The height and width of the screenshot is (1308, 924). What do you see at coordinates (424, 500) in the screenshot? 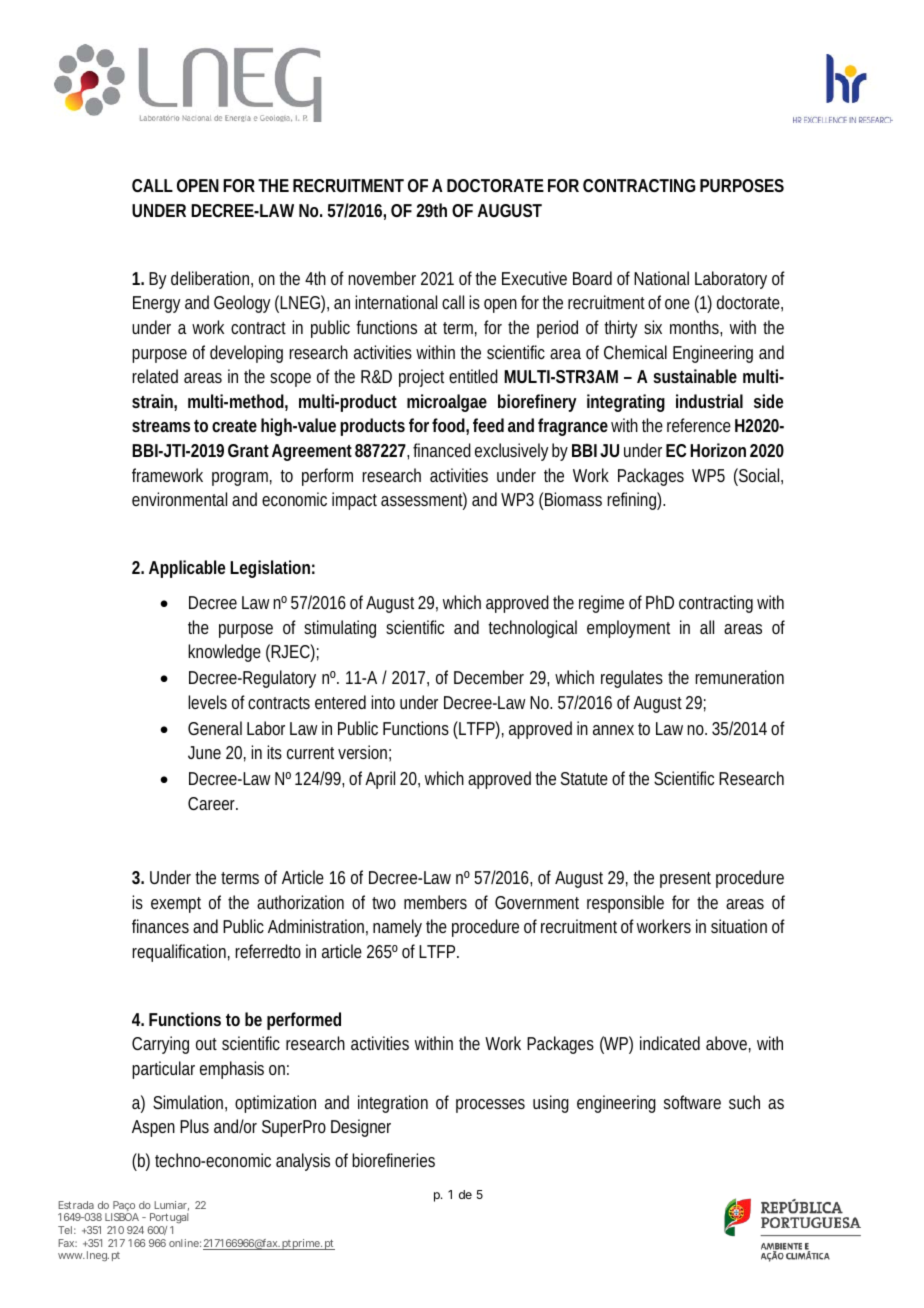
I see `assessment` at bounding box center [424, 500].
